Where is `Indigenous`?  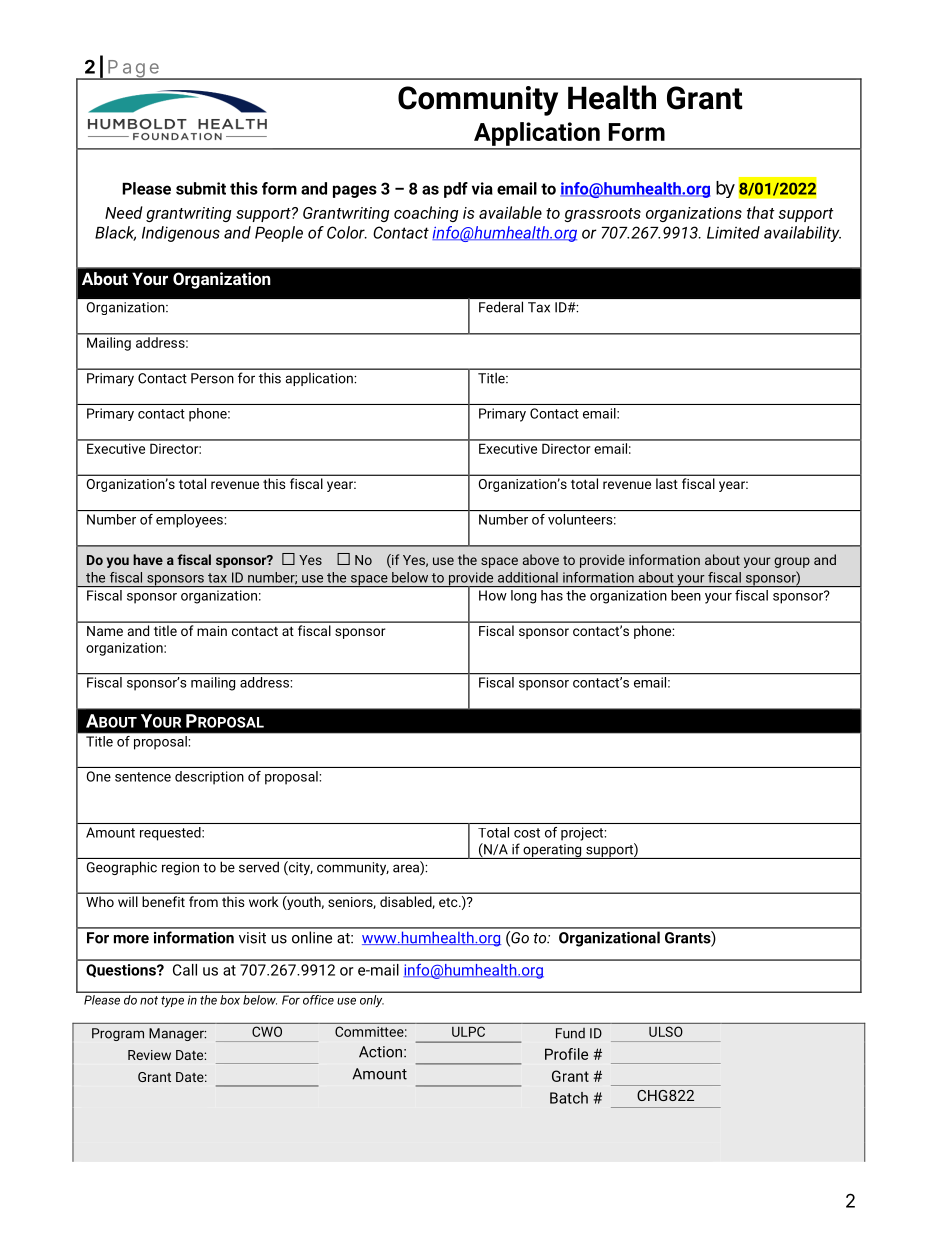
Indigenous is located at coordinates (181, 234).
